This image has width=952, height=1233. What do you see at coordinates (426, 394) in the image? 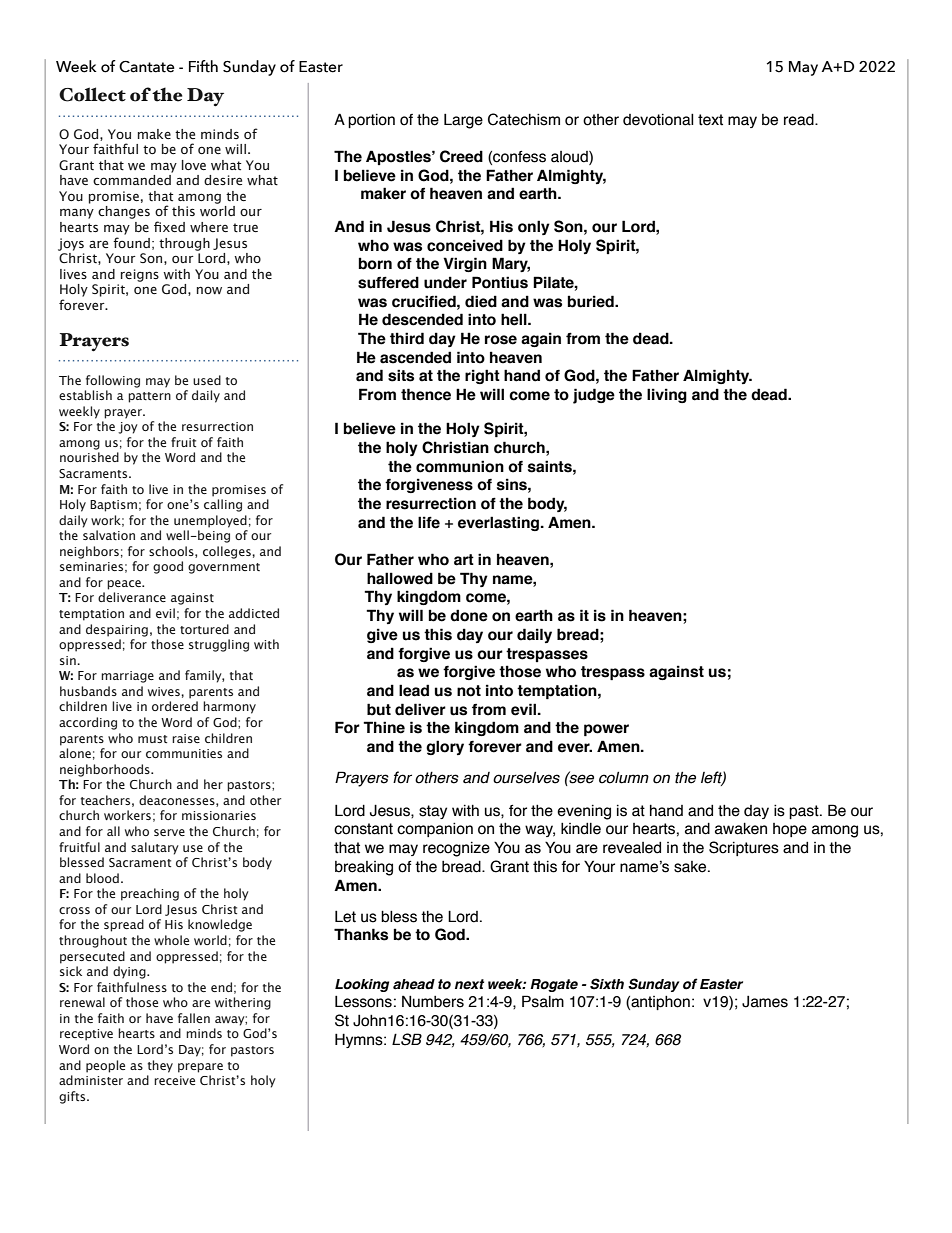
I see `thence` at bounding box center [426, 394].
